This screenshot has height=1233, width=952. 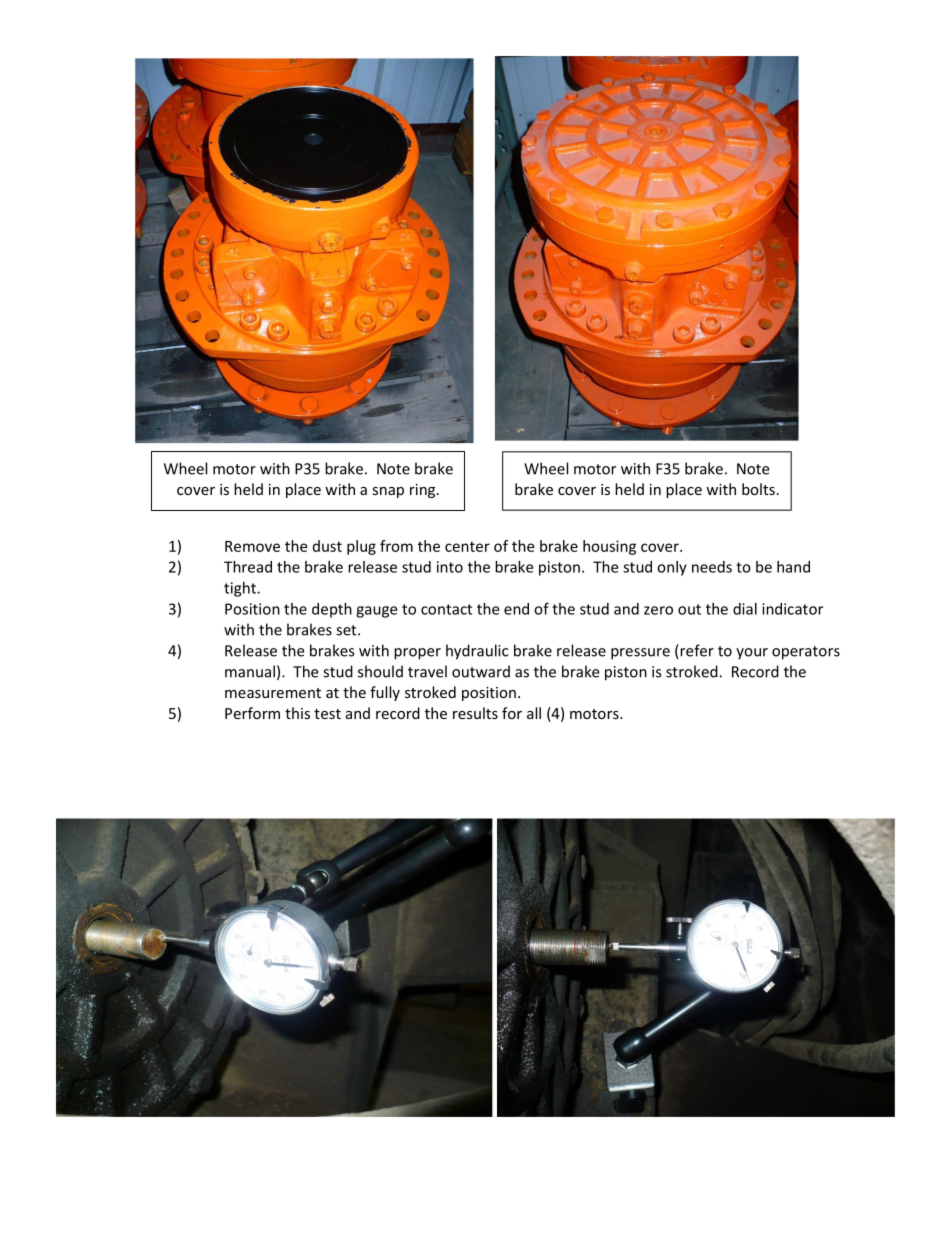 What do you see at coordinates (388, 492) in the screenshot?
I see `snap` at bounding box center [388, 492].
